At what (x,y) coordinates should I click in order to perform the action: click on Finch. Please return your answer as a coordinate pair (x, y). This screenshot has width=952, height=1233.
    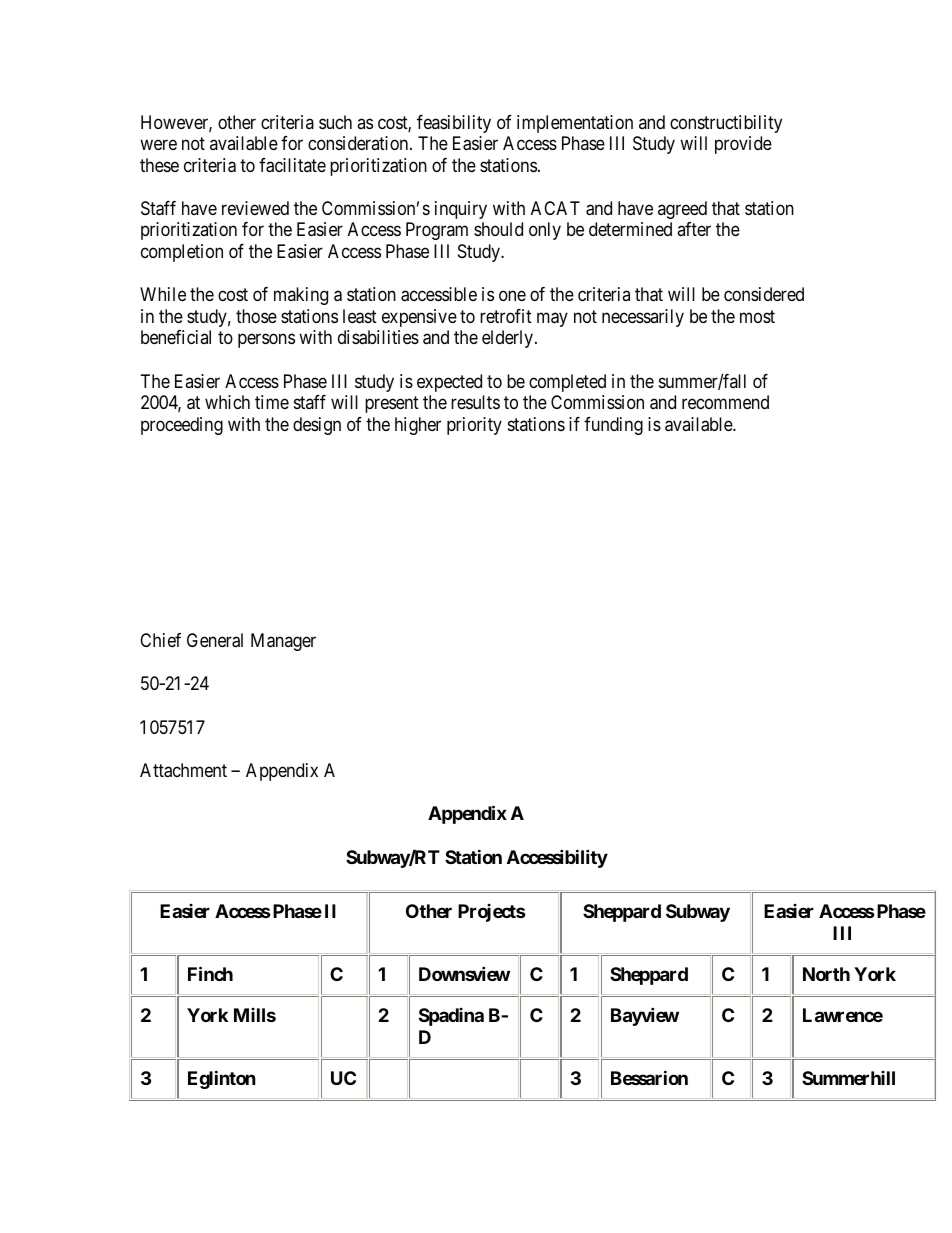
    Looking at the image, I should click on (210, 973).
